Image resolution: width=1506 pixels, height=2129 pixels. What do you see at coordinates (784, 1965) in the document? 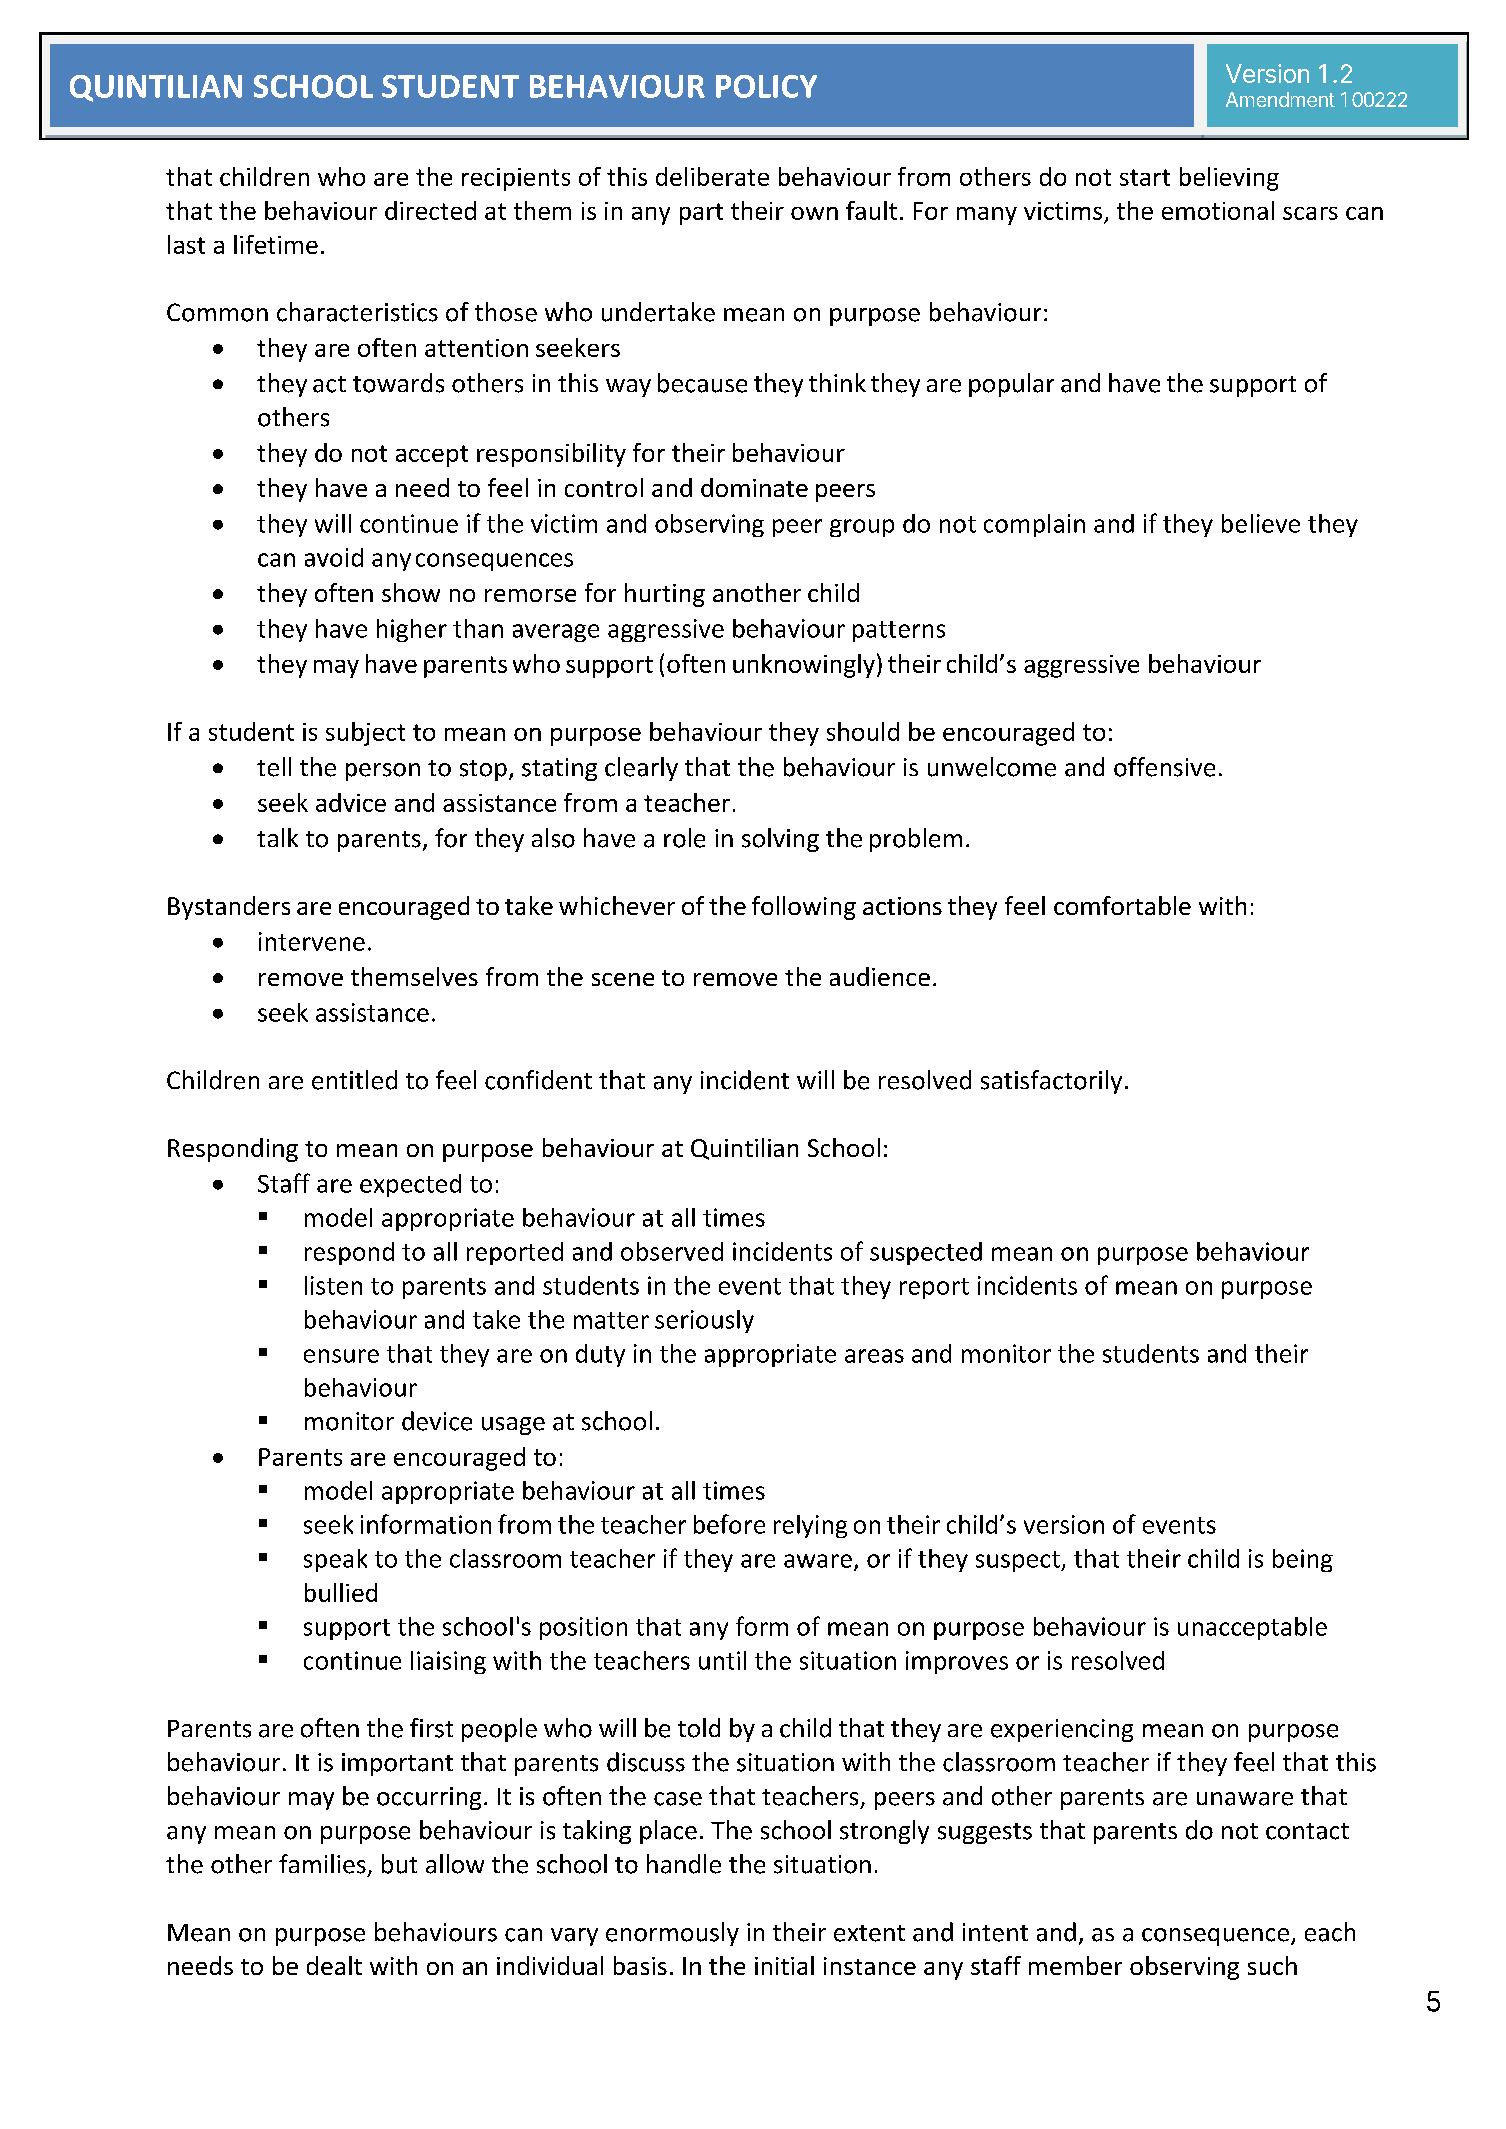
I see `initial` at bounding box center [784, 1965].
